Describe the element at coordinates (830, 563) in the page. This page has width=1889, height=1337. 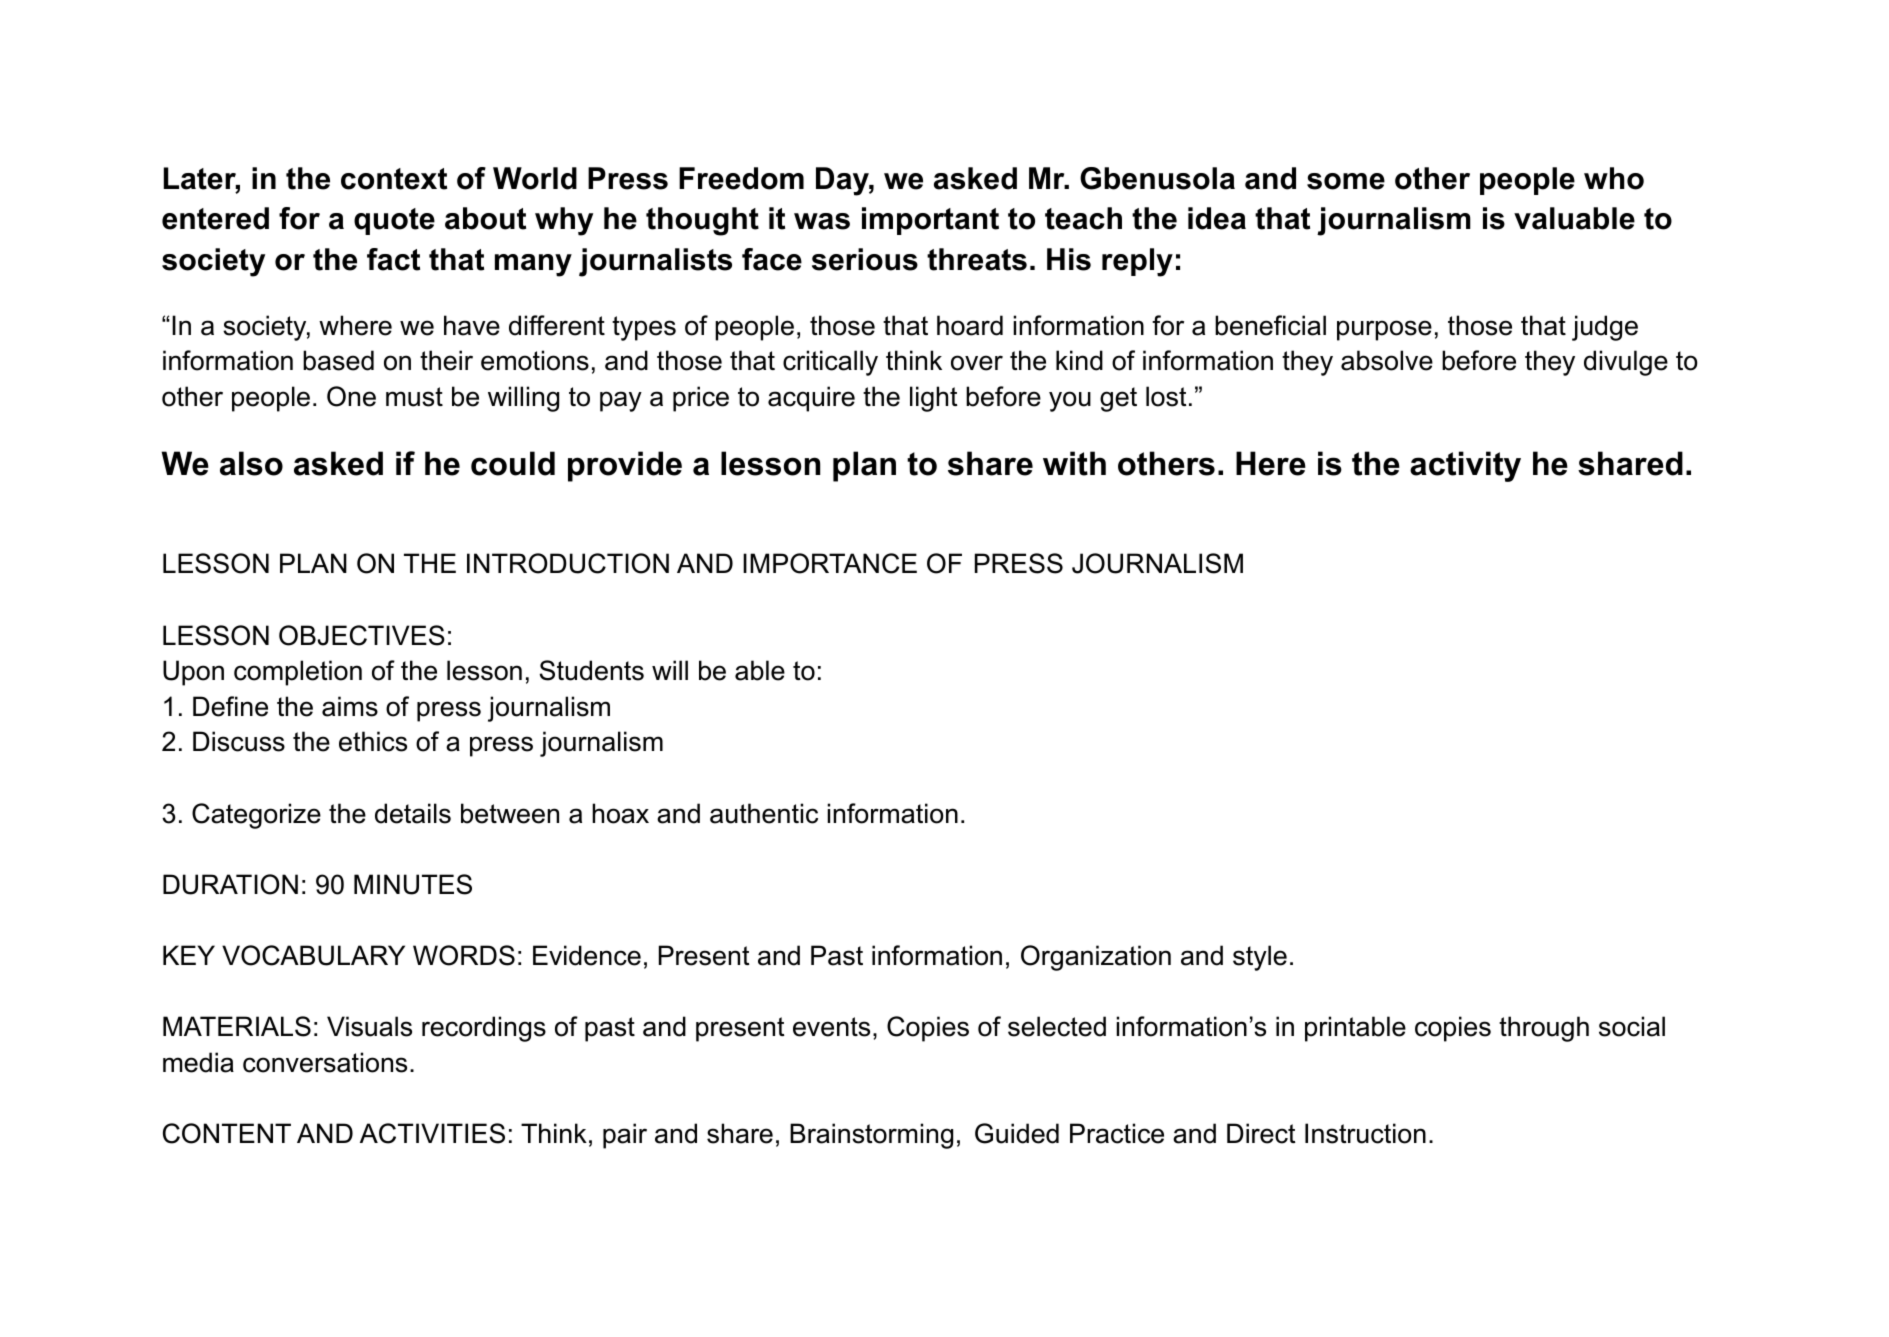
I see `IMPORTANCE` at that location.
